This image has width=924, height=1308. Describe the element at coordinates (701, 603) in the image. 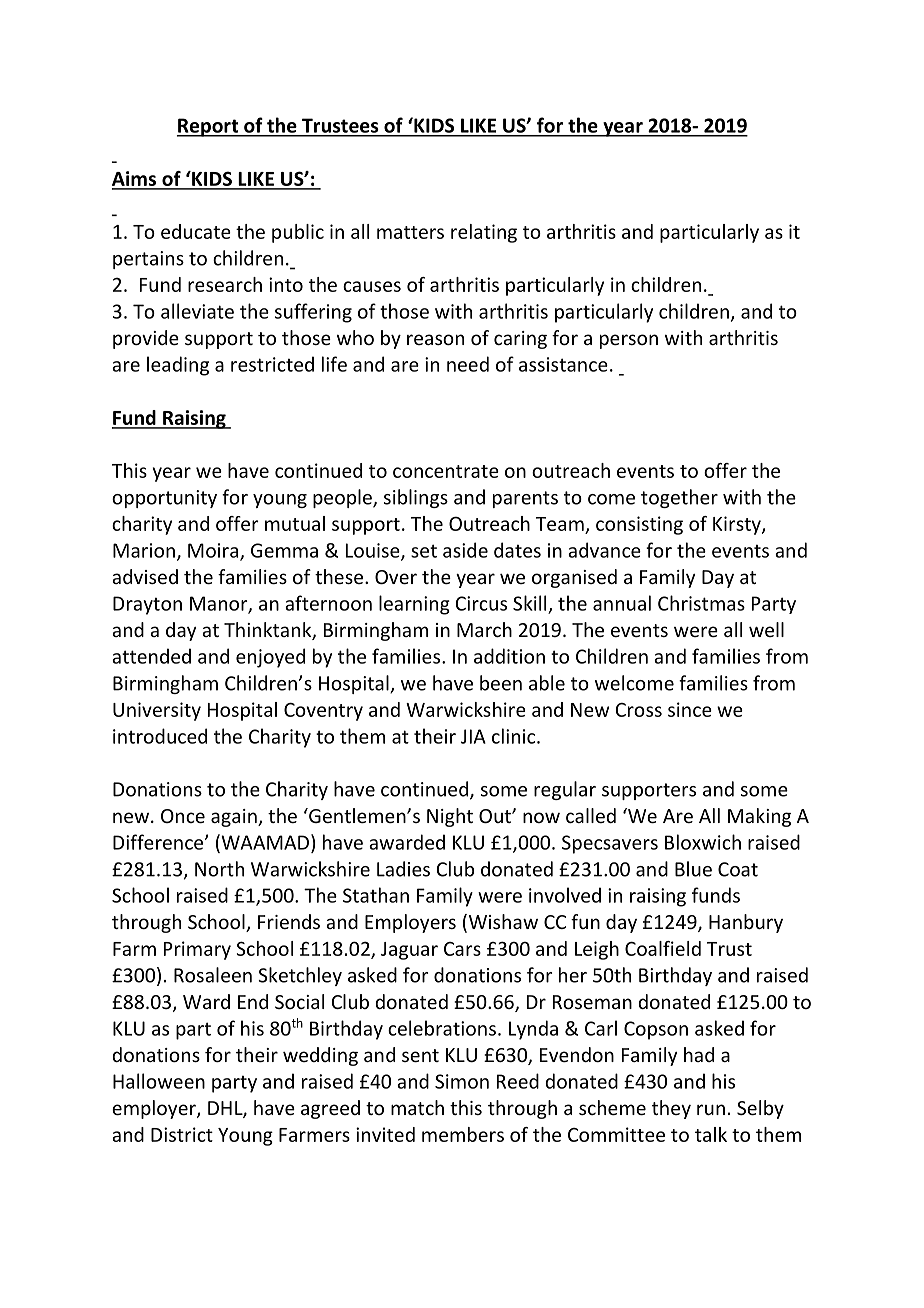

I see `Christmas` at that location.
